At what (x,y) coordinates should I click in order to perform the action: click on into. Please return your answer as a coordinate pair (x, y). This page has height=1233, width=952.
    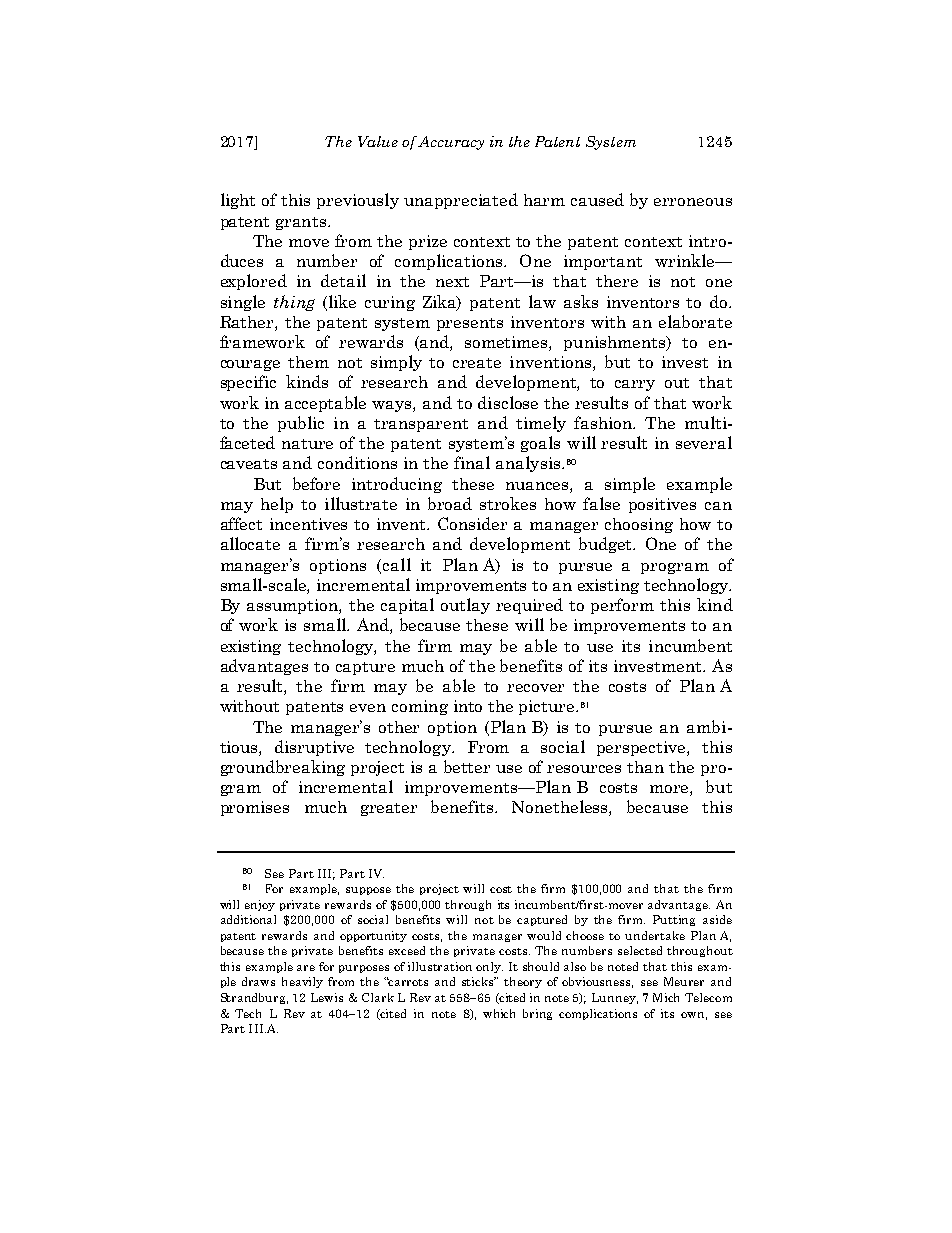
    Looking at the image, I should click on (468, 706).
